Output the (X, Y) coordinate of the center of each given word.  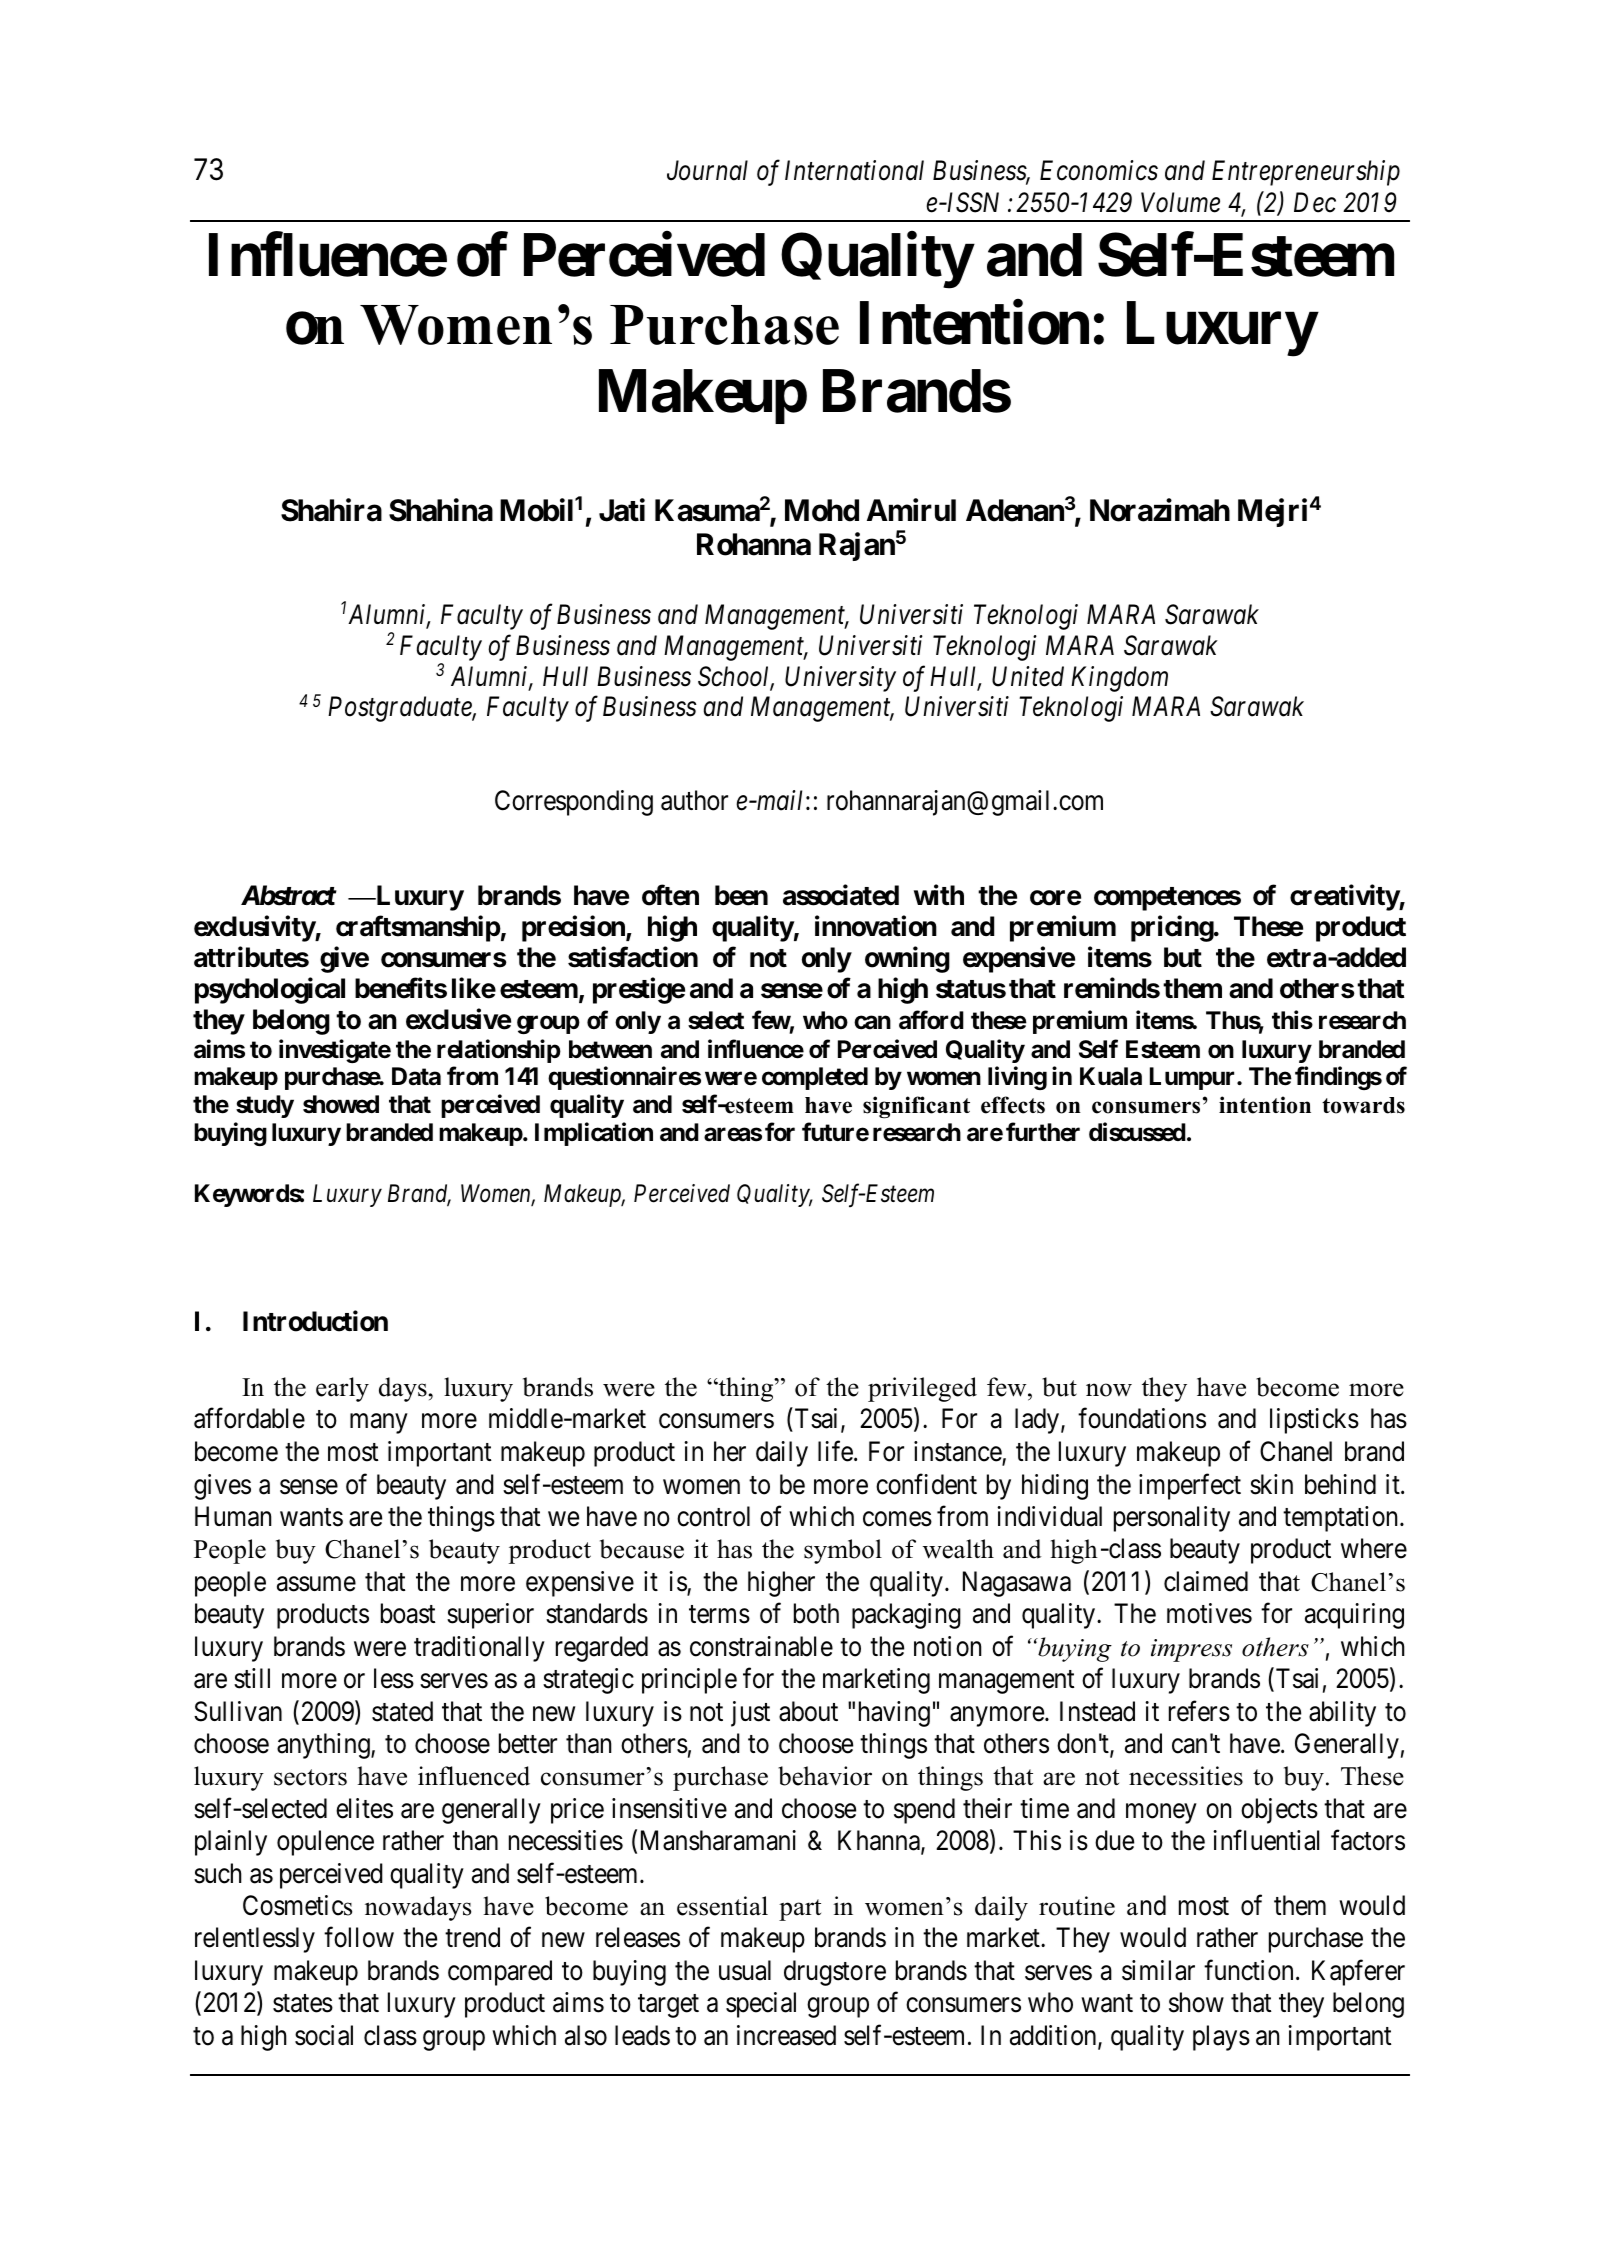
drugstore (835, 1973)
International (854, 170)
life (835, 1451)
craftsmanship (418, 929)
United (1028, 676)
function (1248, 1970)
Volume (1180, 202)
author (694, 800)
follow (359, 1937)
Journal (707, 170)
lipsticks (1314, 1421)
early (342, 1389)
